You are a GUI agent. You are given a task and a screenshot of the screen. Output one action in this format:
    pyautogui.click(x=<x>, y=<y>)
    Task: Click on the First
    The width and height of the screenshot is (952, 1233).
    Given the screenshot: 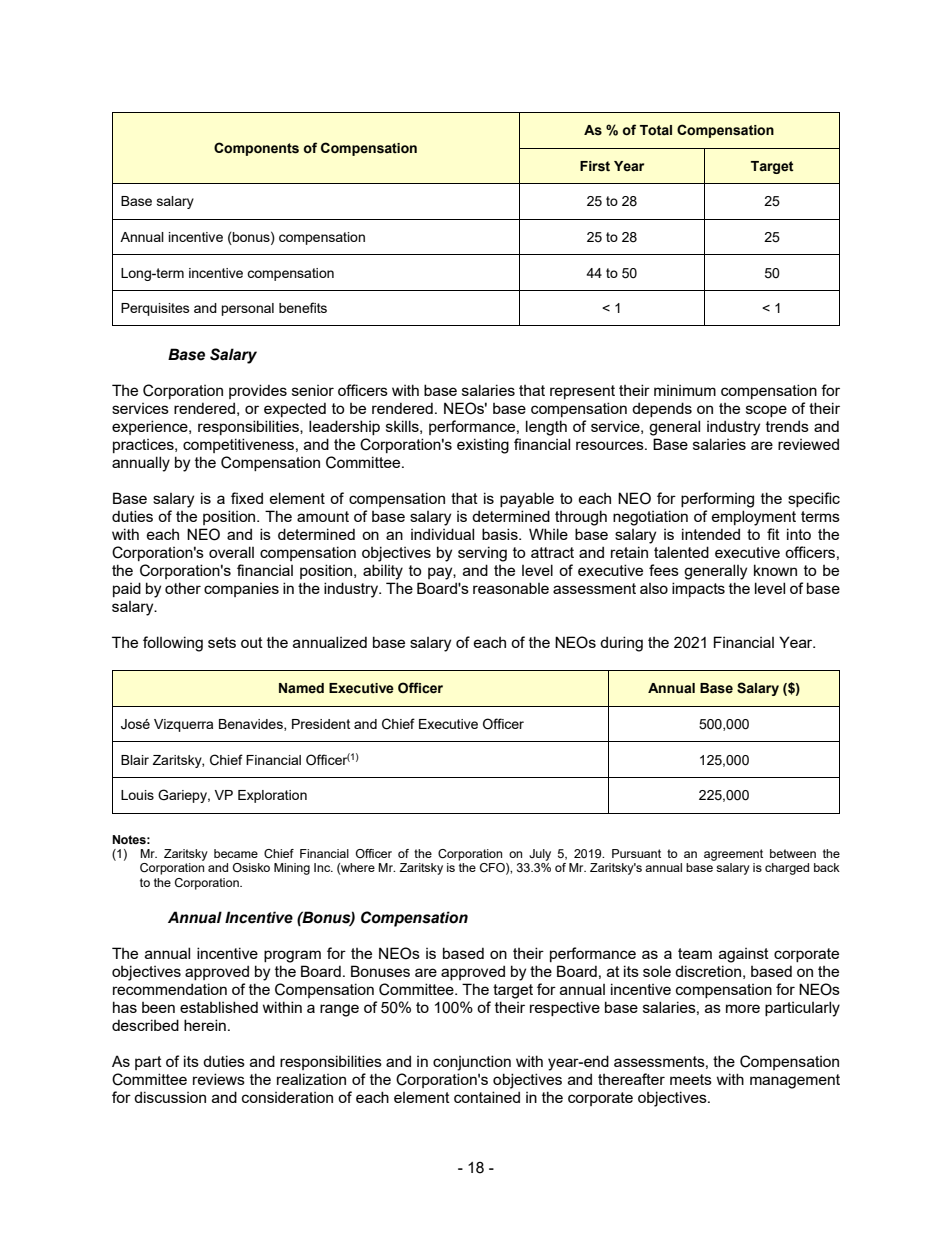 What is the action you would take?
    pyautogui.click(x=595, y=166)
